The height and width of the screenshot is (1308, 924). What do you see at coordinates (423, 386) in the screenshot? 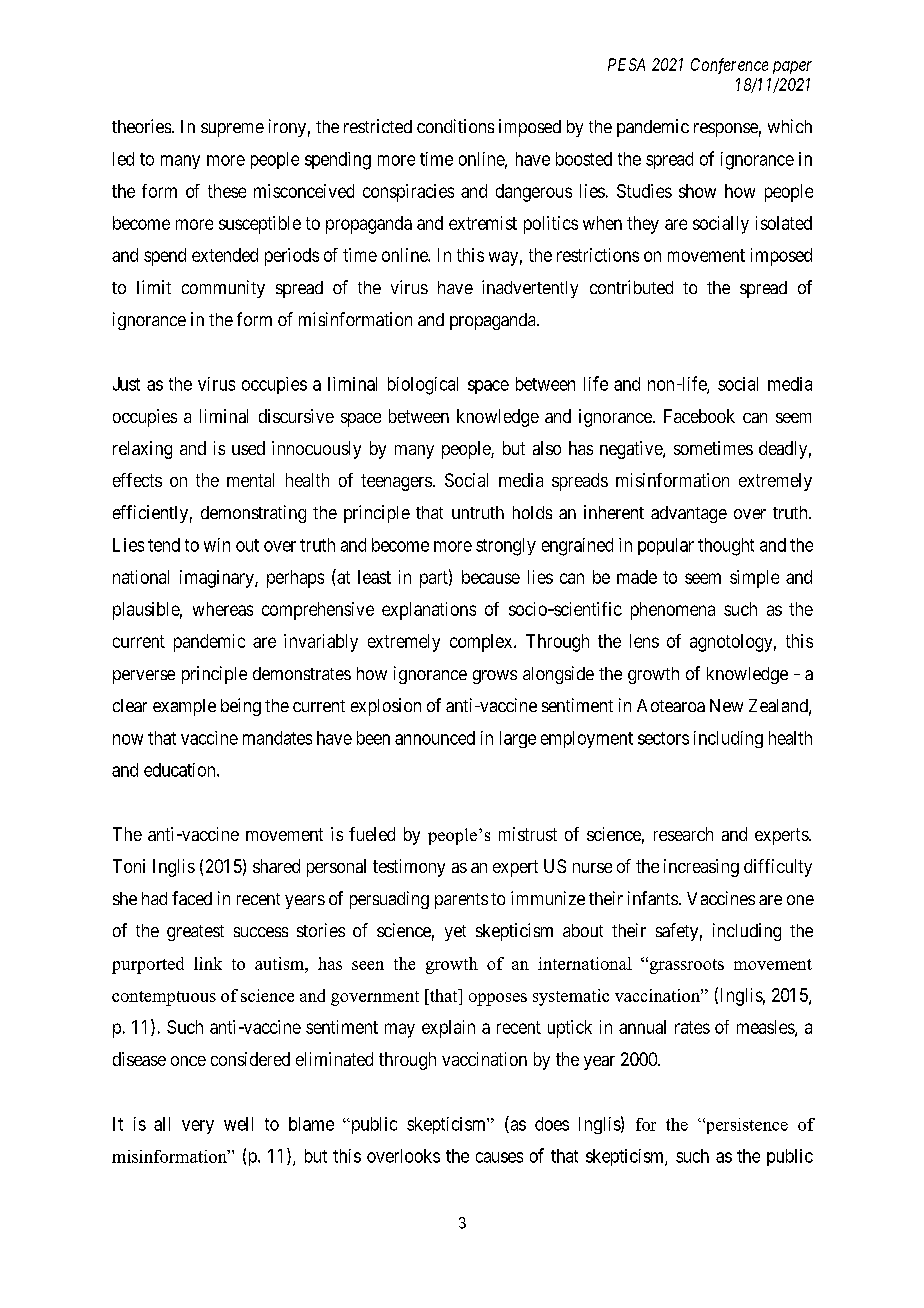
I see `biological` at bounding box center [423, 386].
